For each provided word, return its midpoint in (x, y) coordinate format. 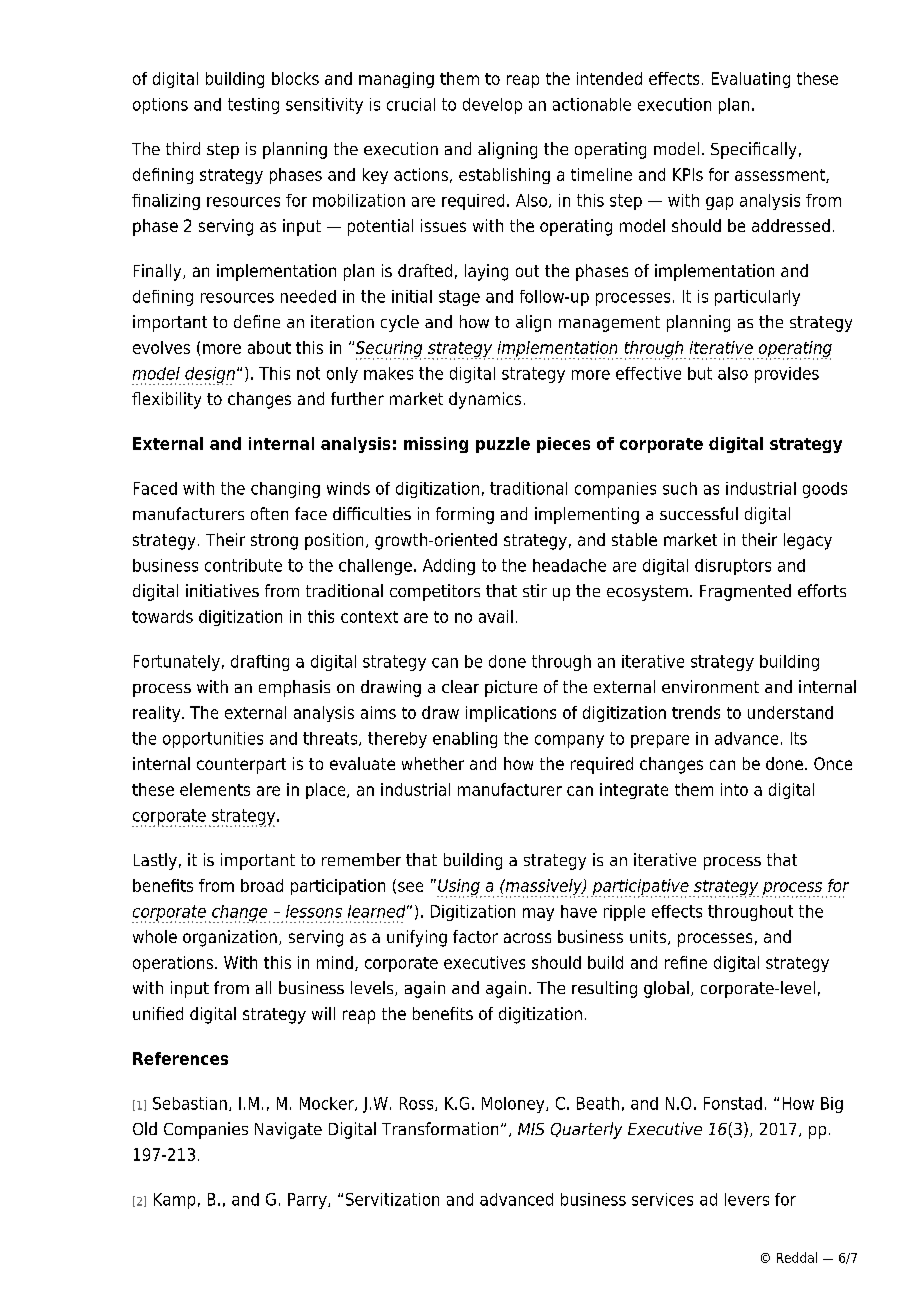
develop (492, 106)
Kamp (174, 1201)
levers (747, 1199)
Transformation (440, 1128)
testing (253, 106)
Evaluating (751, 80)
